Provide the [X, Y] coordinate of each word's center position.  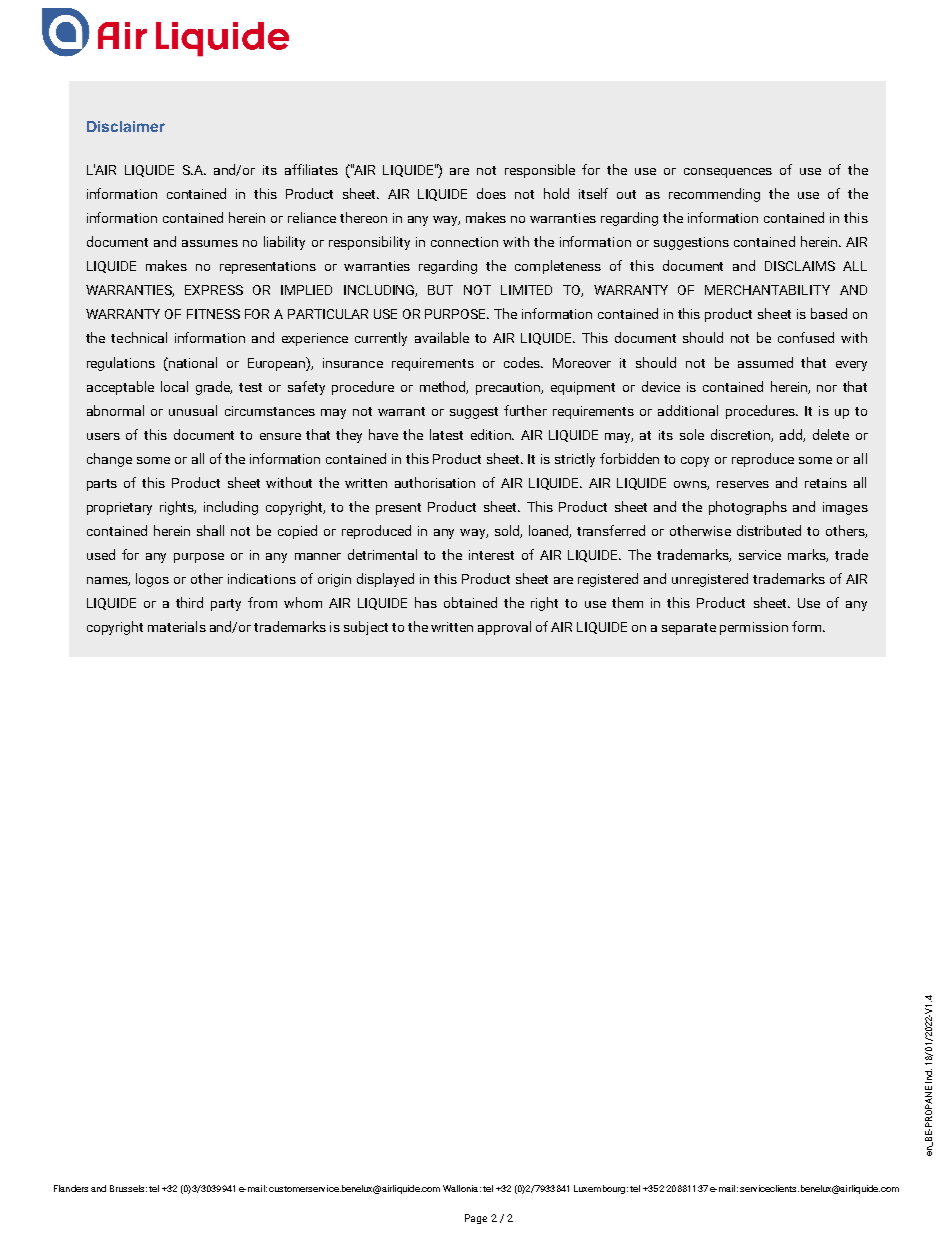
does [491, 193]
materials [177, 626]
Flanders [71, 1188]
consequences [728, 173]
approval [504, 628]
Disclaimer [126, 126]
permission [754, 628]
